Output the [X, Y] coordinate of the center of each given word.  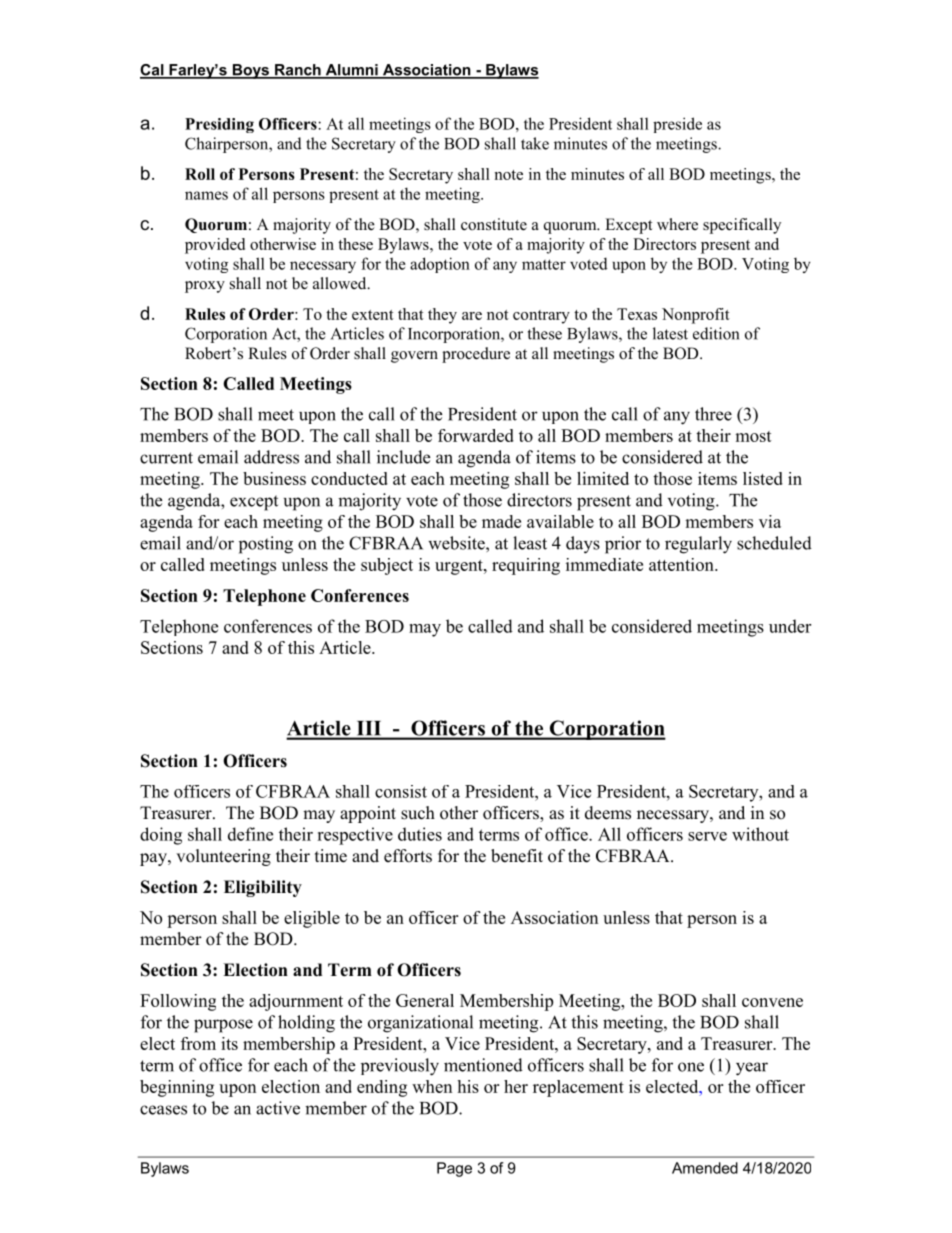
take [535, 143]
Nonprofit [696, 316]
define [250, 834]
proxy [205, 287]
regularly [698, 545]
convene [772, 1002]
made [501, 521]
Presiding [219, 125]
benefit [517, 856]
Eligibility [263, 888]
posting [266, 545]
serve [707, 836]
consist [401, 791]
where [677, 224]
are [472, 316]
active [278, 1108]
